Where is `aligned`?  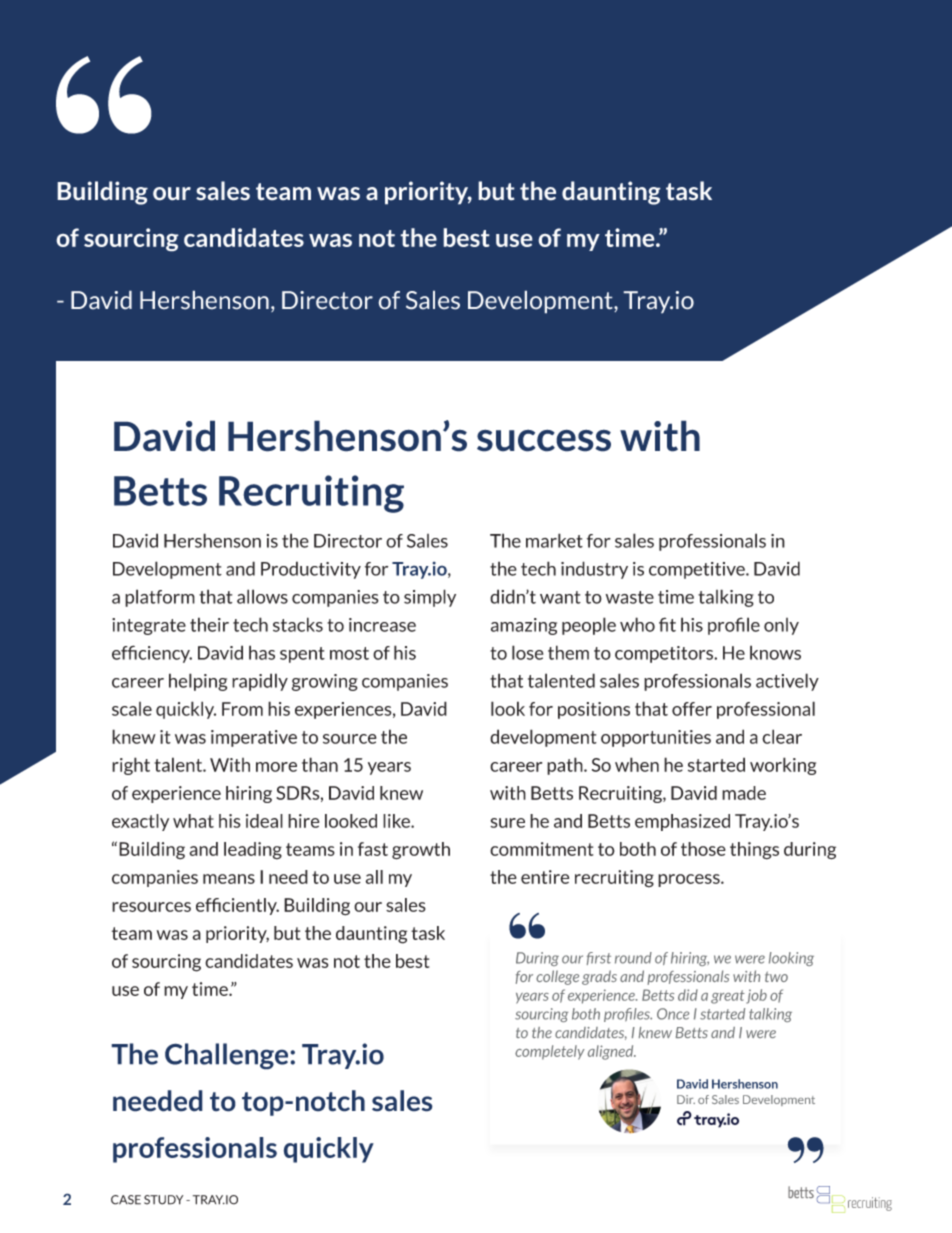 aligned is located at coordinates (612, 1052).
